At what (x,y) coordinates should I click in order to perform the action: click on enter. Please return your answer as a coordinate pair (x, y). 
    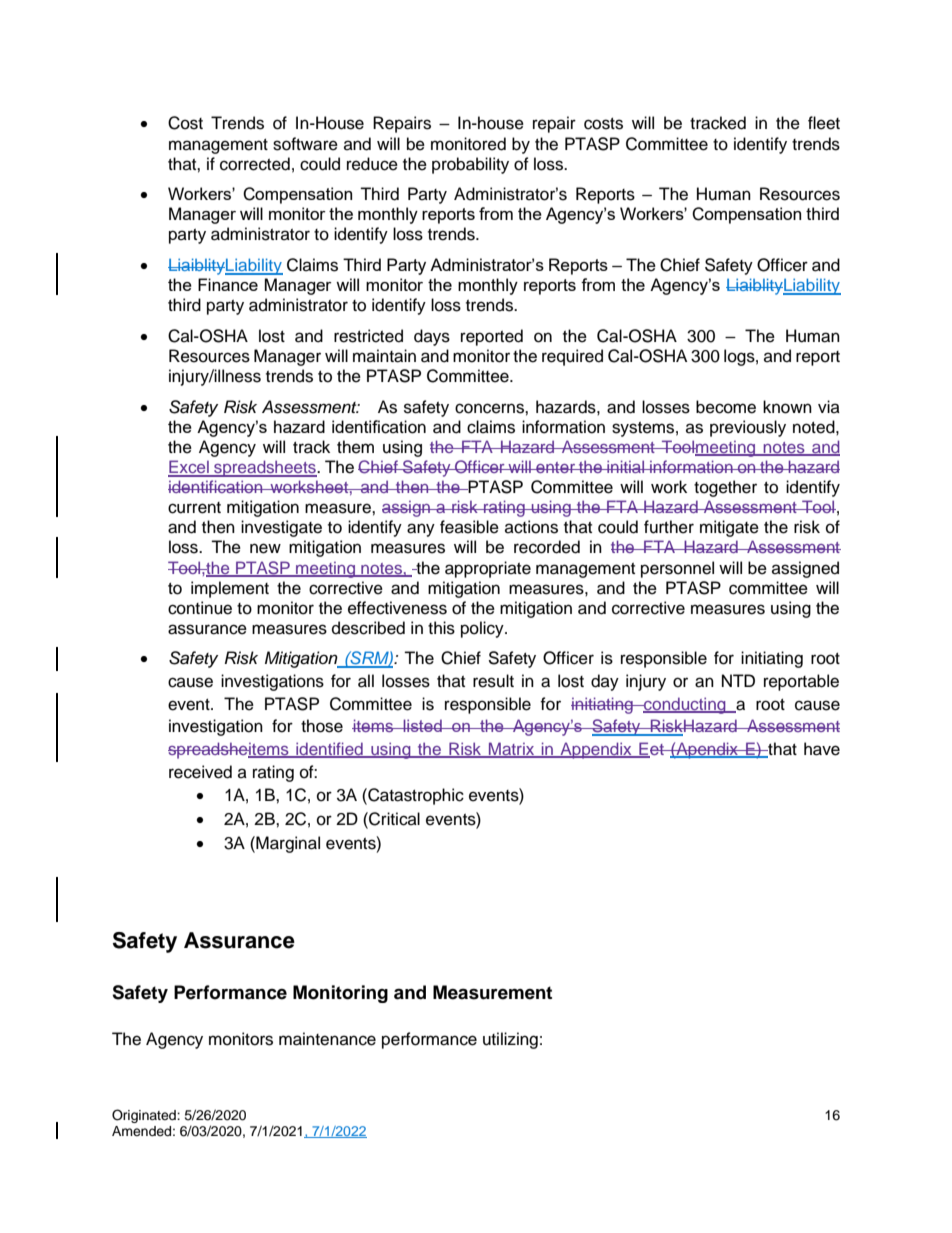
    Looking at the image, I should click on (556, 467).
